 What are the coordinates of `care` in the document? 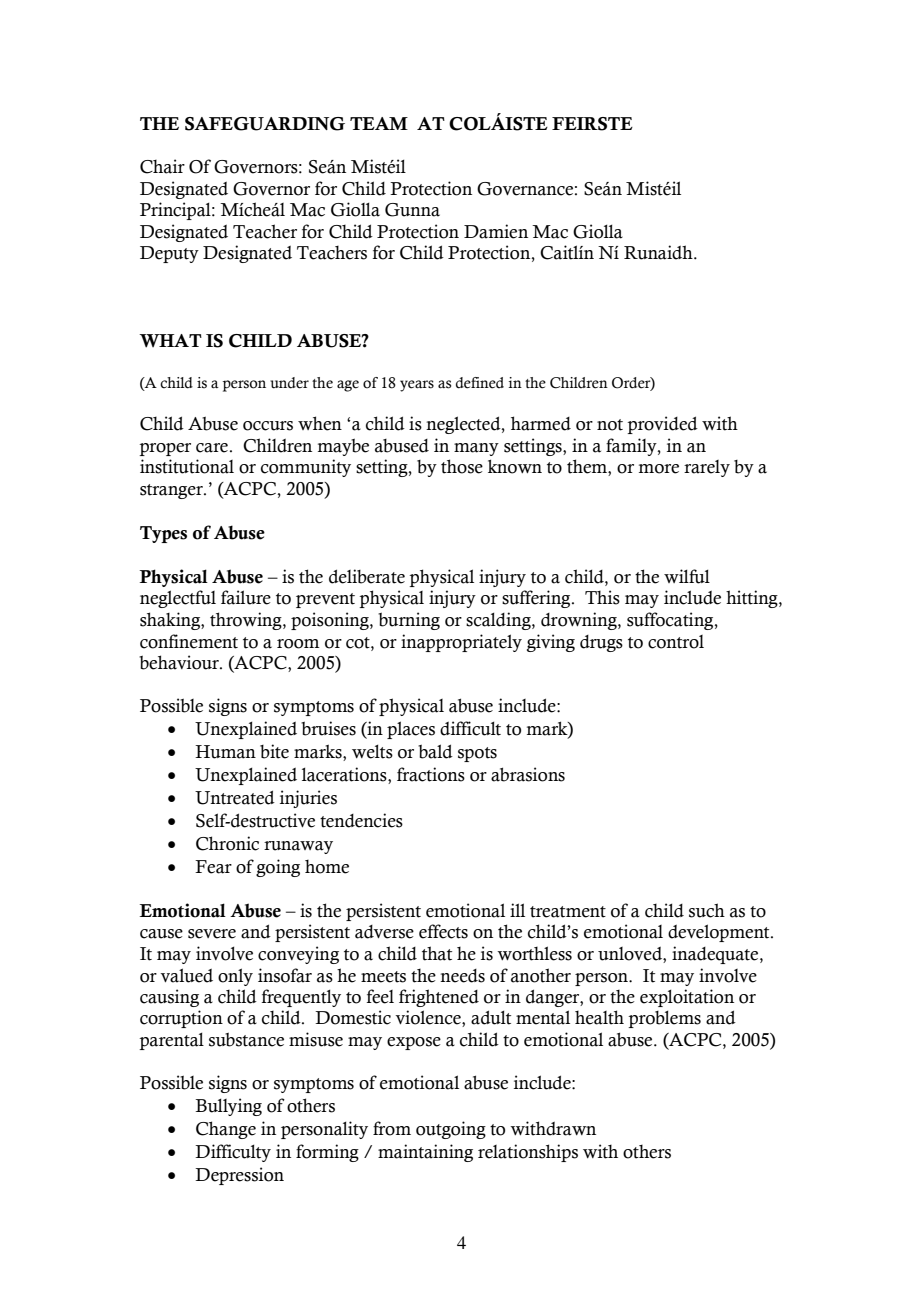 It's located at (212, 448).
